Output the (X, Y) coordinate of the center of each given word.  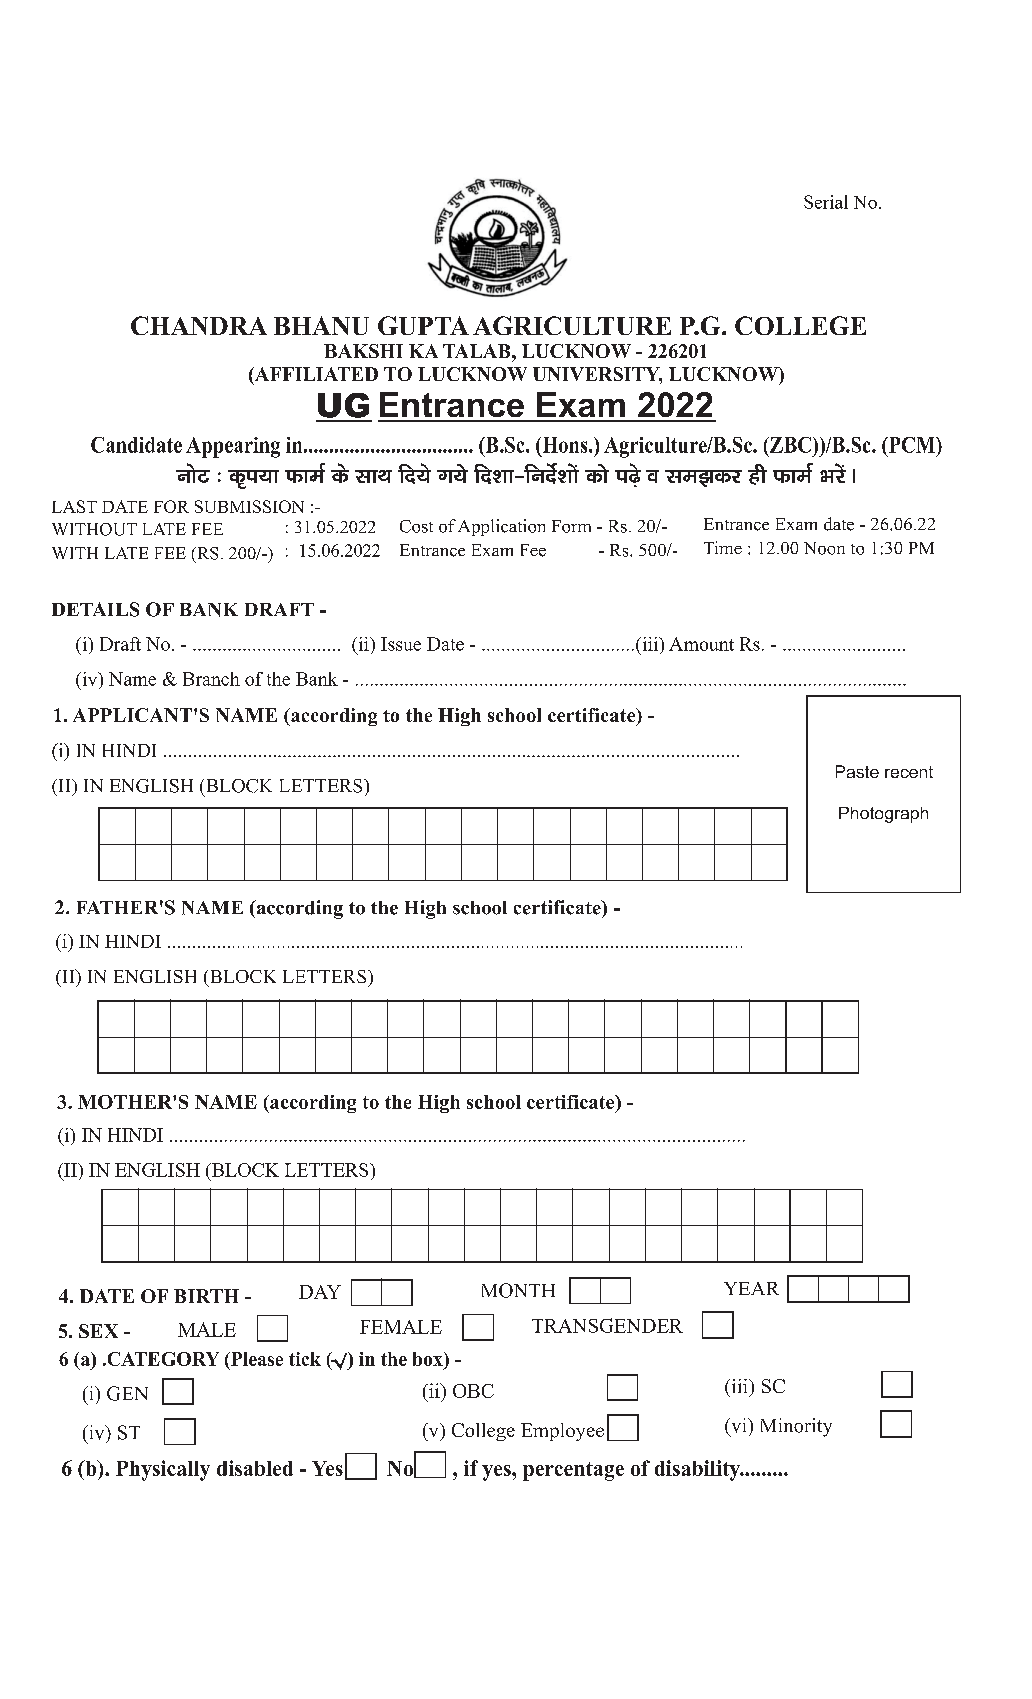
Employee (562, 1432)
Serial (826, 202)
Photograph (883, 815)
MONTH (518, 1290)
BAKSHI (363, 351)
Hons (565, 445)
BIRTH (206, 1296)
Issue (401, 644)
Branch (211, 679)
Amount (701, 644)
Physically (163, 1470)
